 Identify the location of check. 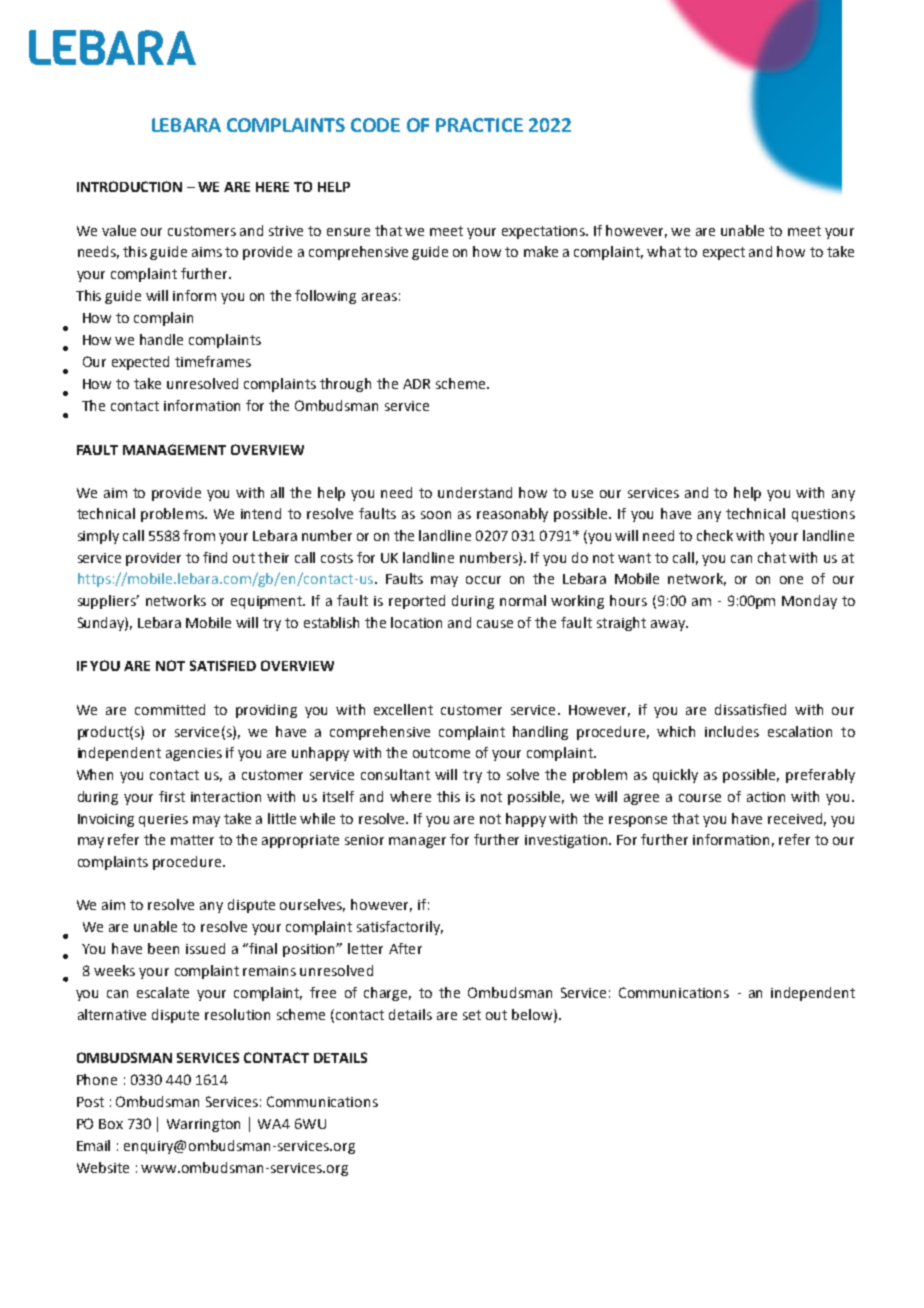
(715, 535).
